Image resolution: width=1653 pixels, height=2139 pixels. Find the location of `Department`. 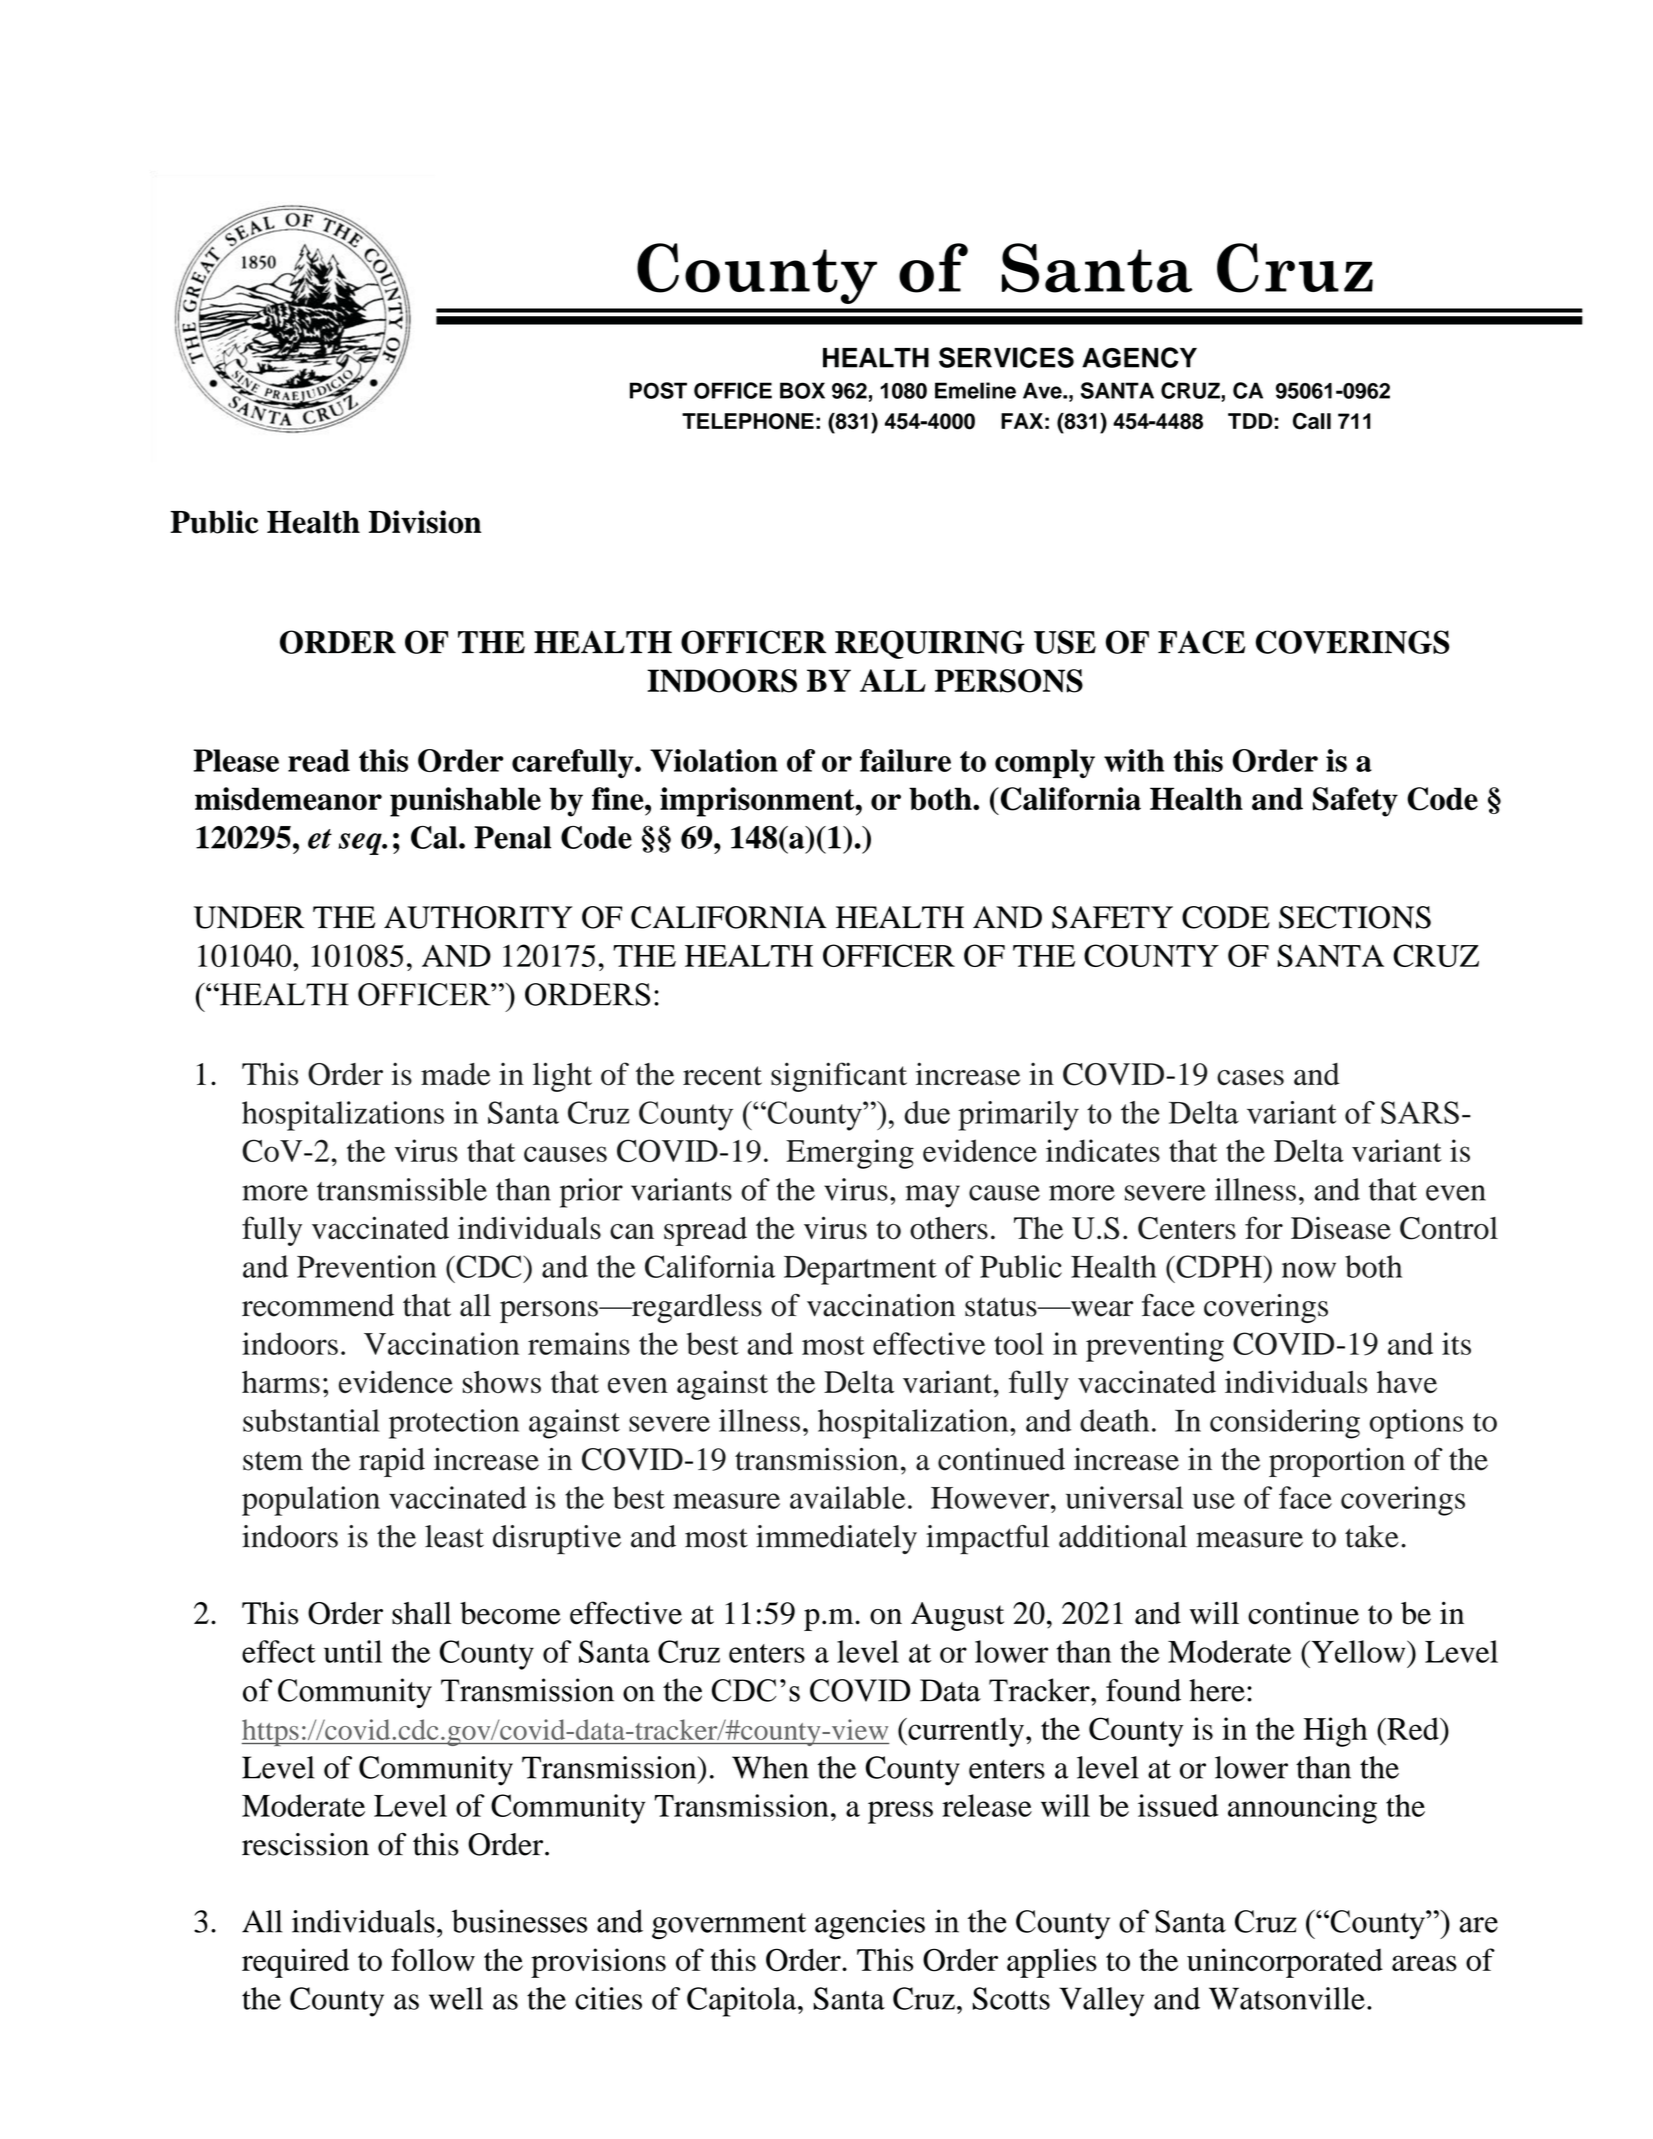

Department is located at coordinates (860, 1270).
